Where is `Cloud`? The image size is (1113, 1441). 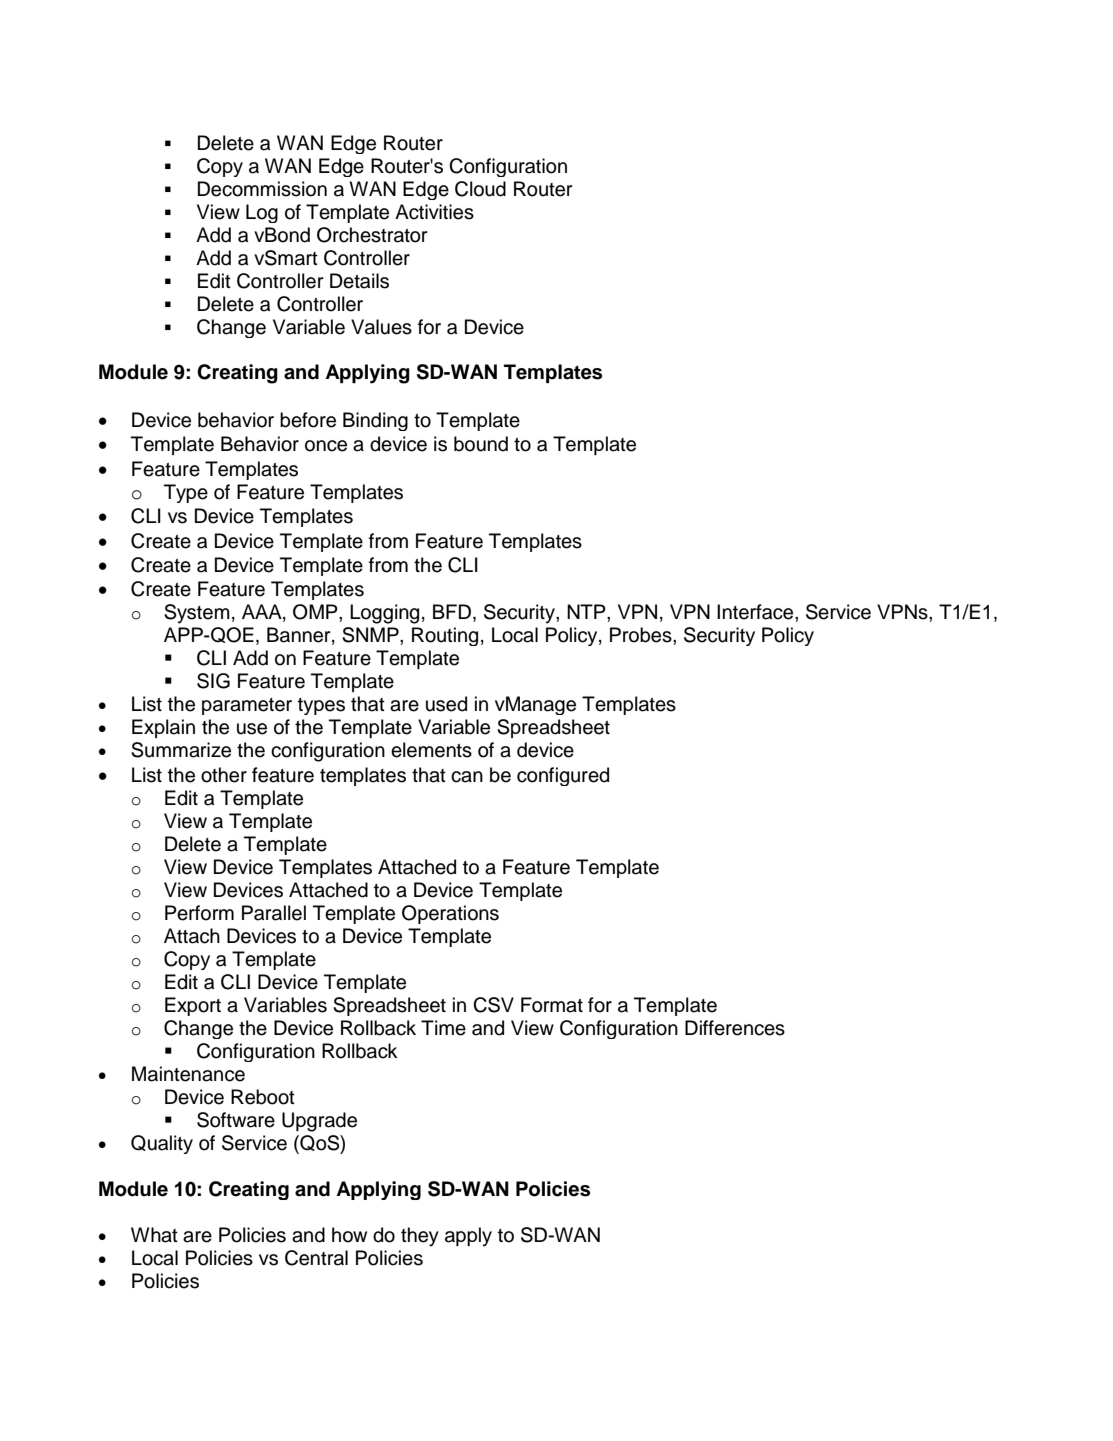 Cloud is located at coordinates (480, 189).
